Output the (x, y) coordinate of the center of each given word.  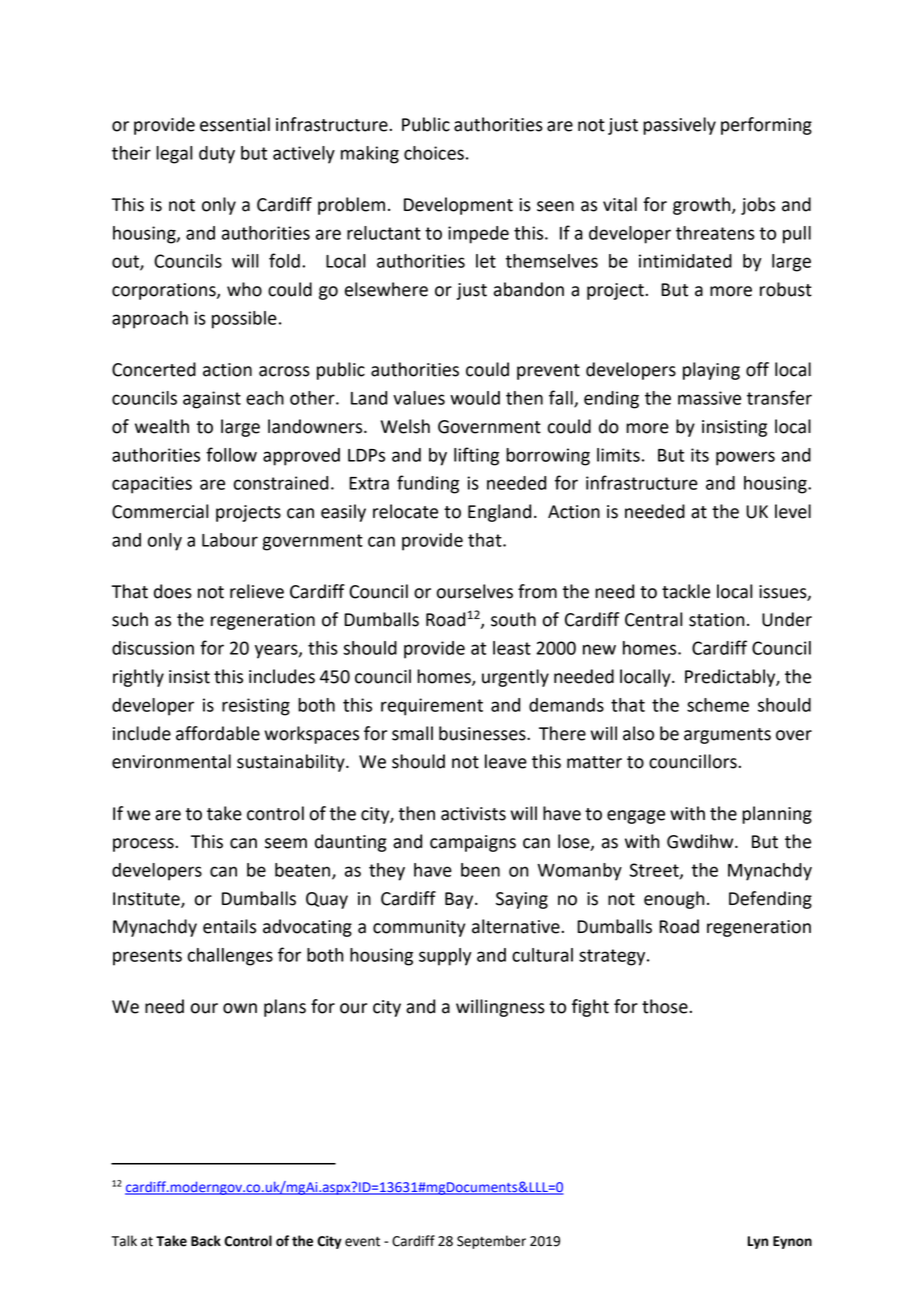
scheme (718, 705)
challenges (230, 957)
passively (679, 126)
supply (445, 957)
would (475, 398)
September (491, 1242)
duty (217, 155)
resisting (256, 707)
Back (206, 1241)
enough (674, 900)
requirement (432, 707)
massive (709, 398)
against (212, 400)
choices (434, 153)
